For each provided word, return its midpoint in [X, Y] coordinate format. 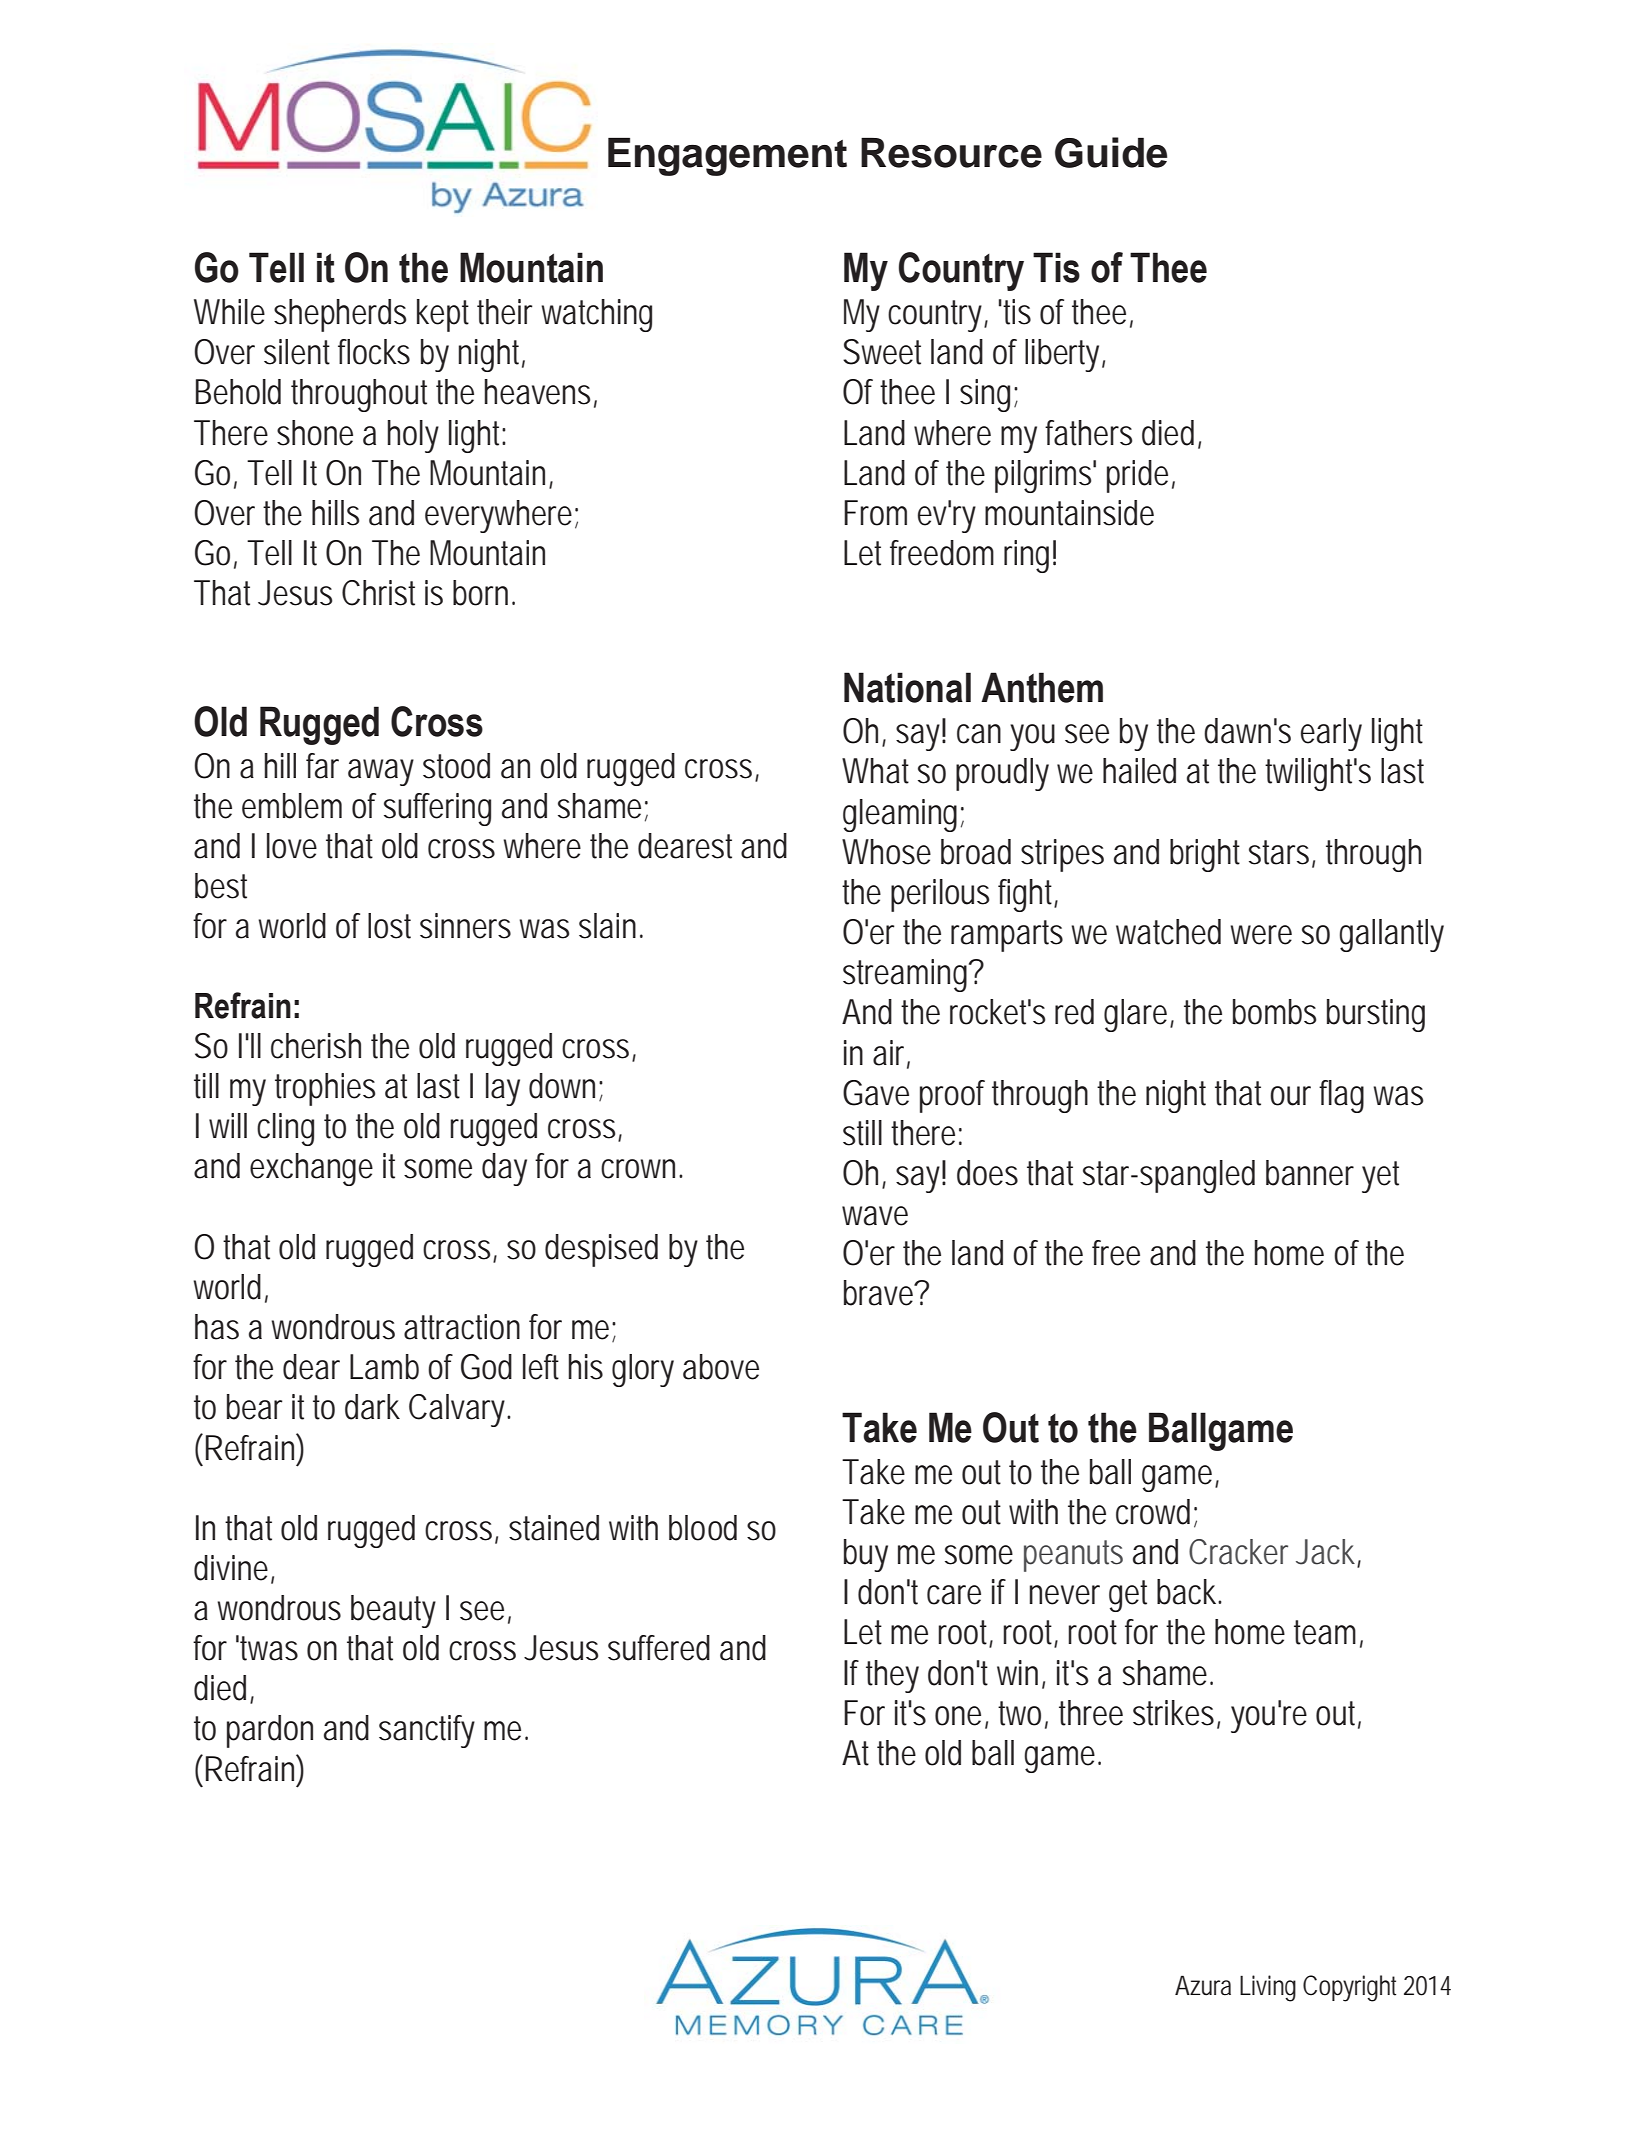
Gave [876, 1093]
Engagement [727, 156]
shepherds [340, 315]
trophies [325, 1089]
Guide [1111, 152]
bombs [1274, 1012]
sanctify [427, 1731]
